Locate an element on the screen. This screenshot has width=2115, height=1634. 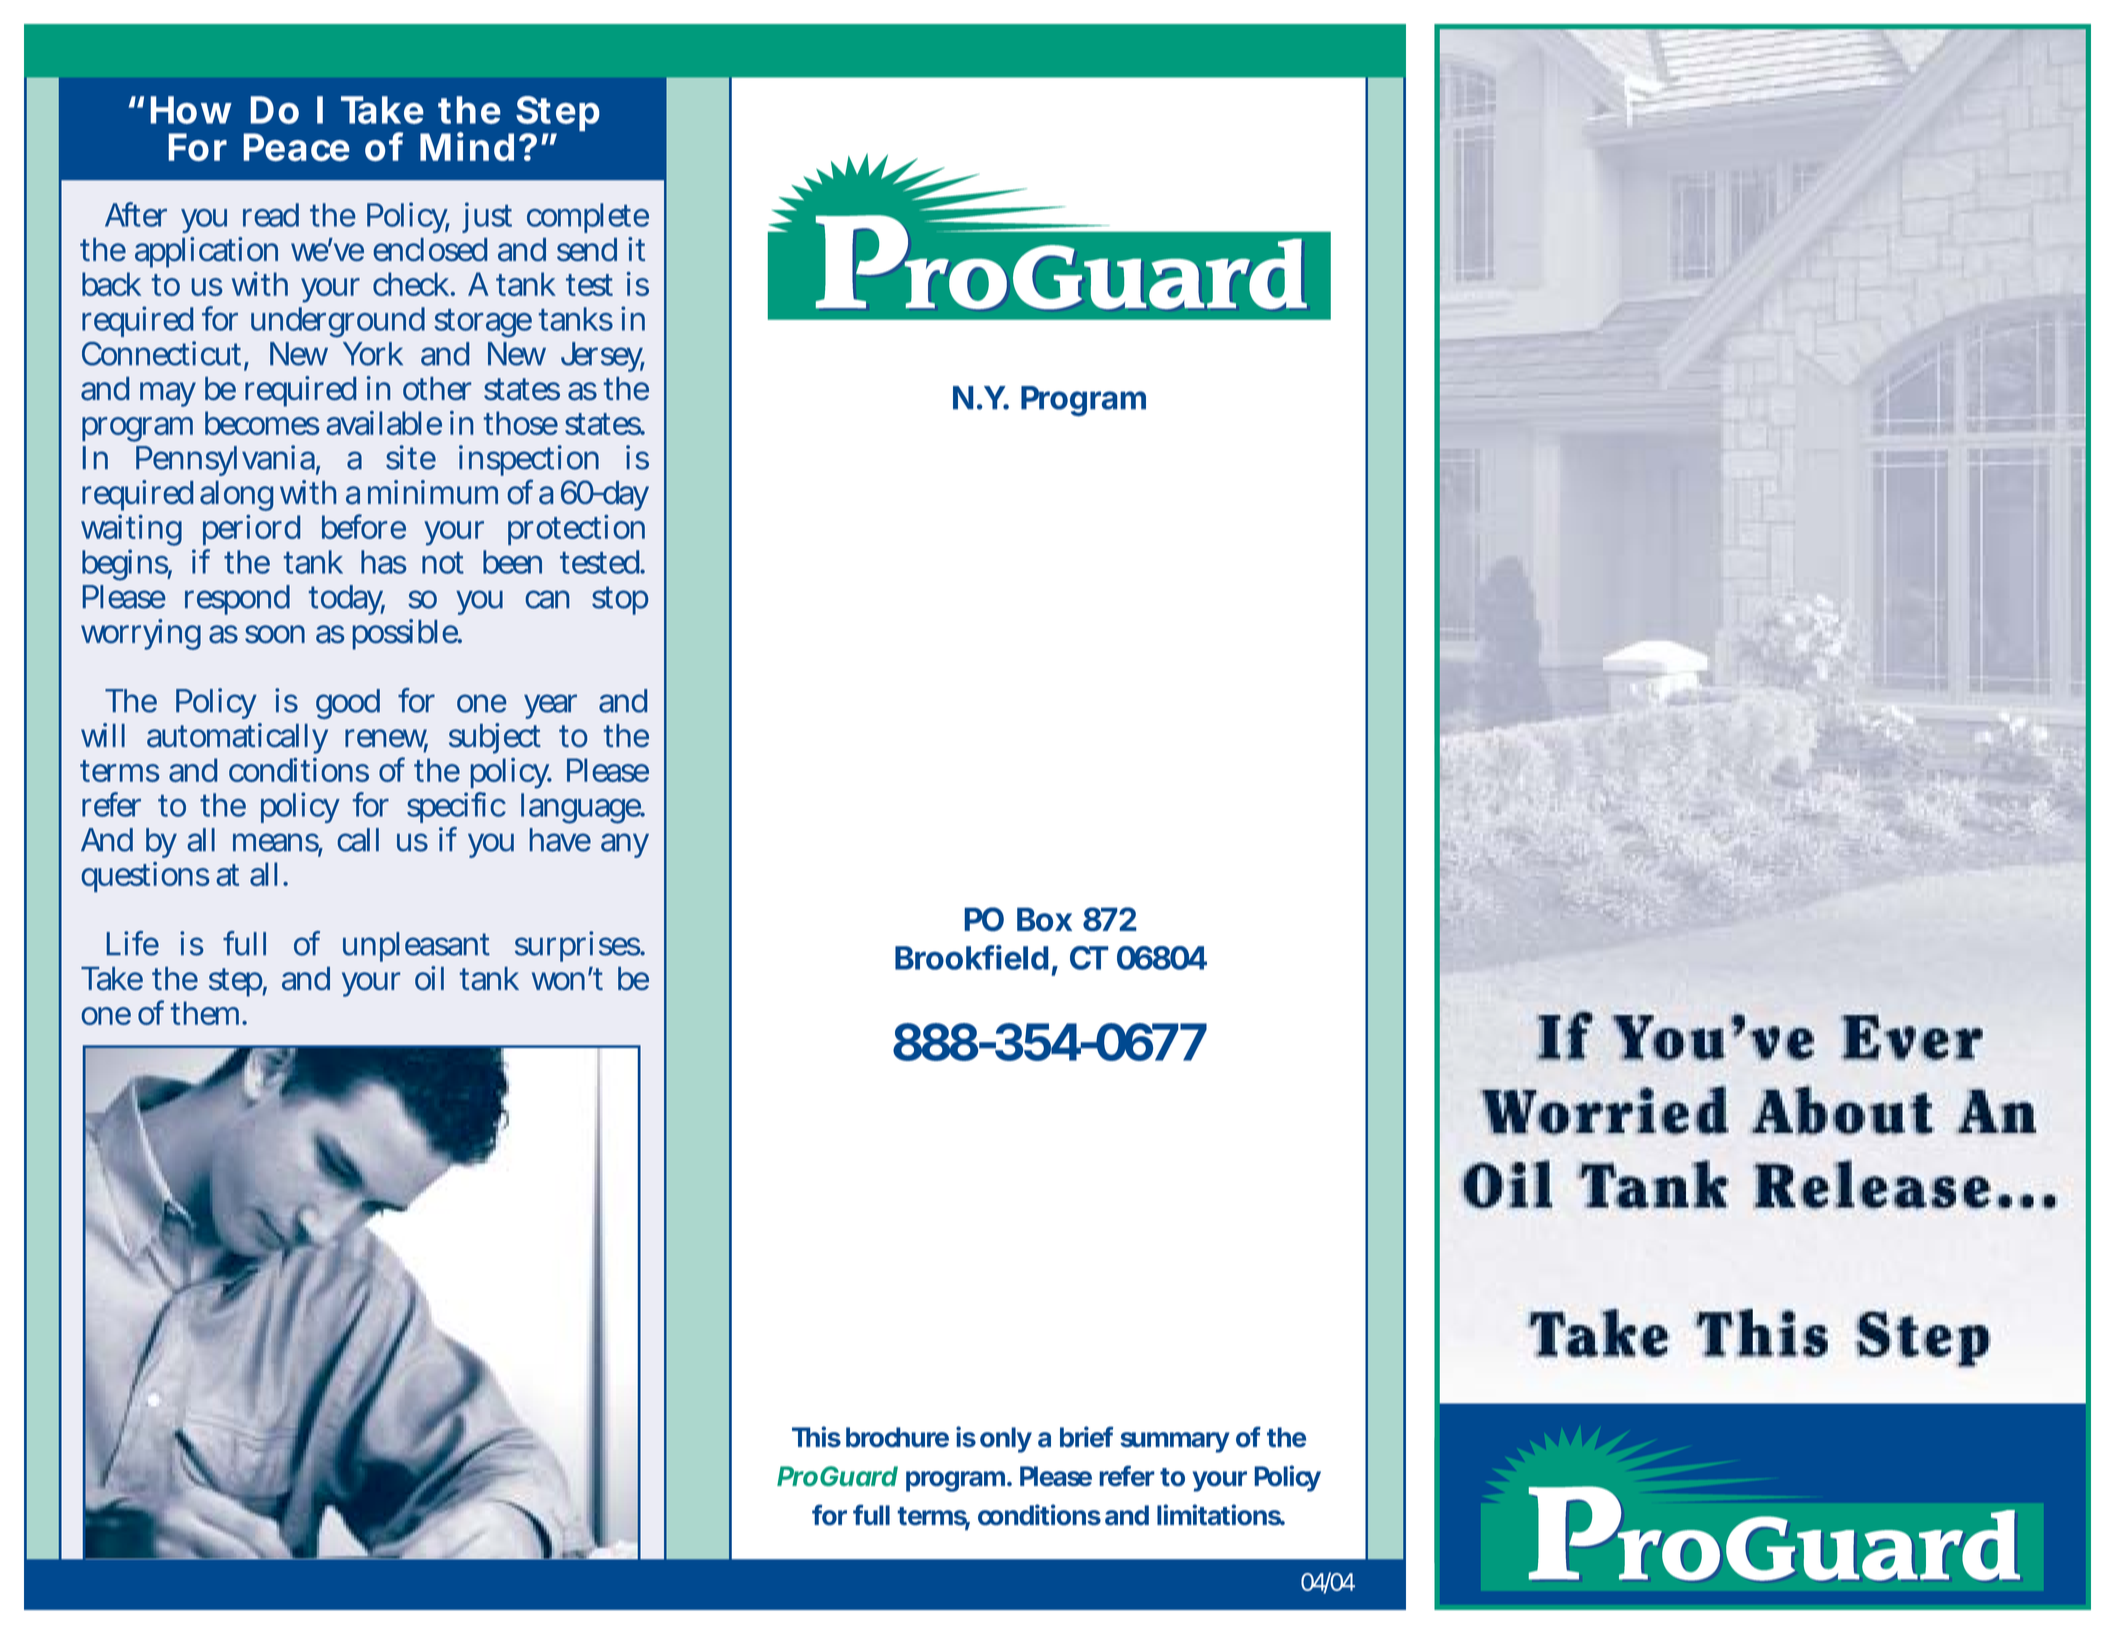
This is located at coordinates (816, 1436).
